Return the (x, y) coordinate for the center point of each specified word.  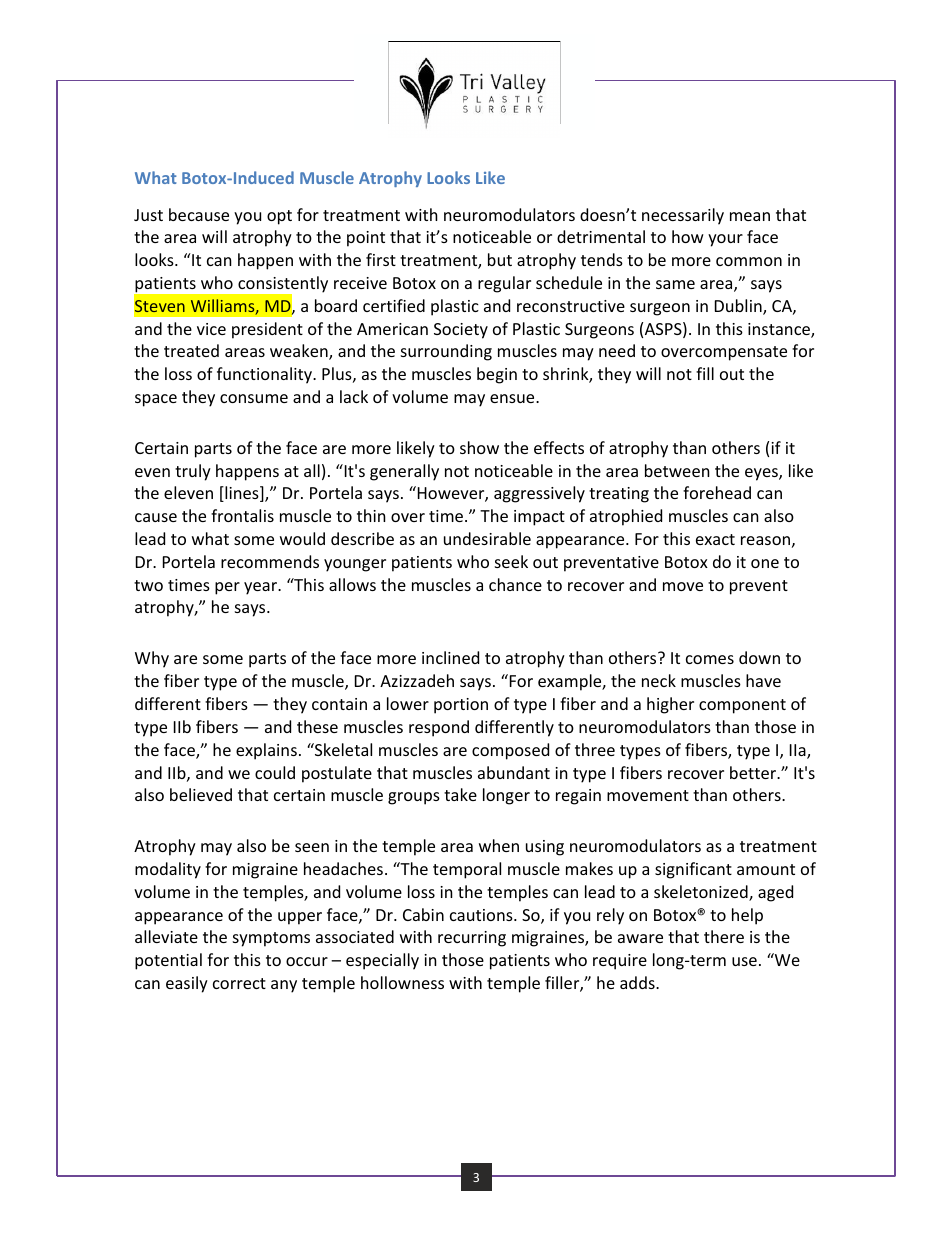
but (500, 259)
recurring (472, 939)
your (725, 240)
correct (239, 983)
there (724, 936)
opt (279, 217)
